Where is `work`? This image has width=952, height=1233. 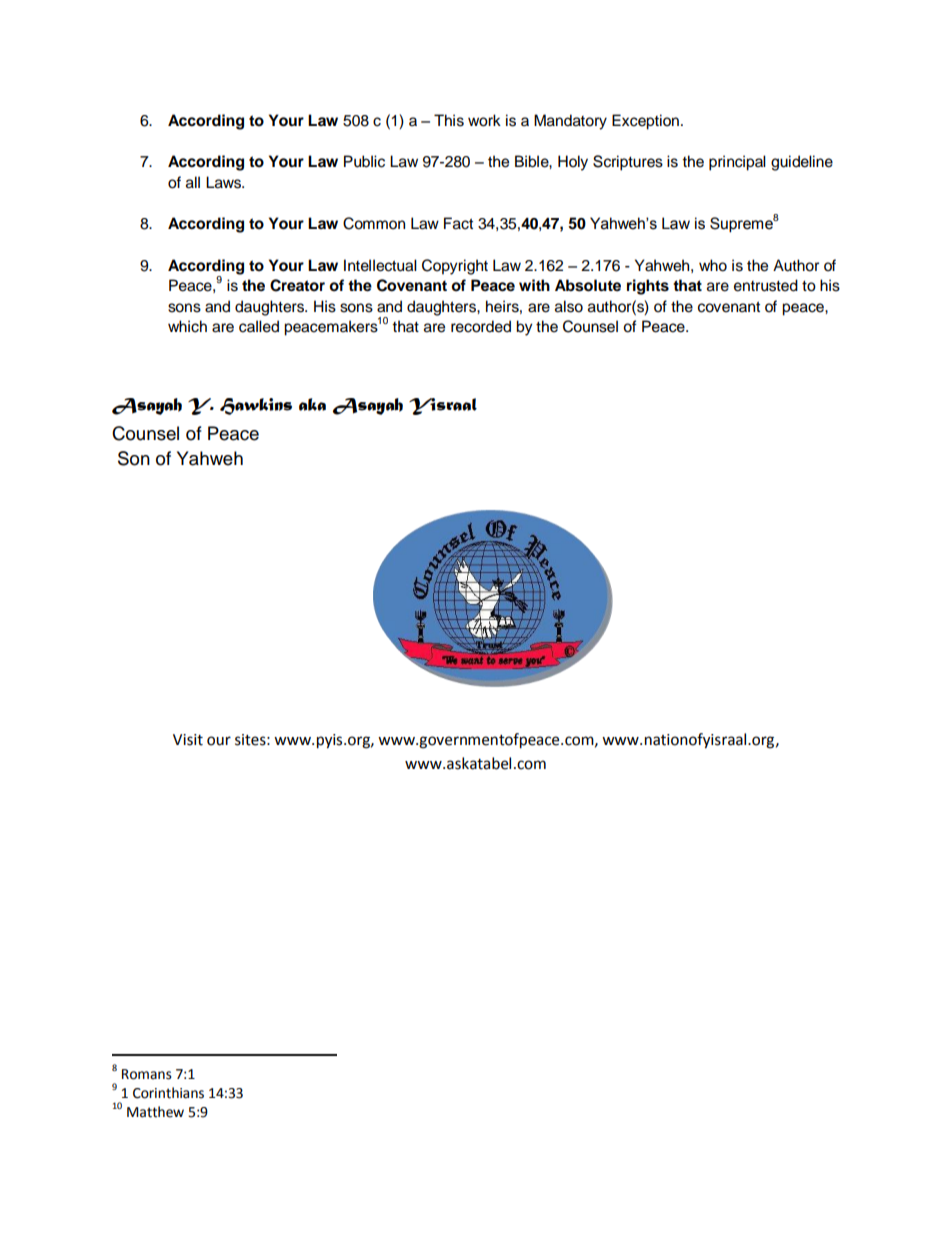
work is located at coordinates (484, 120).
